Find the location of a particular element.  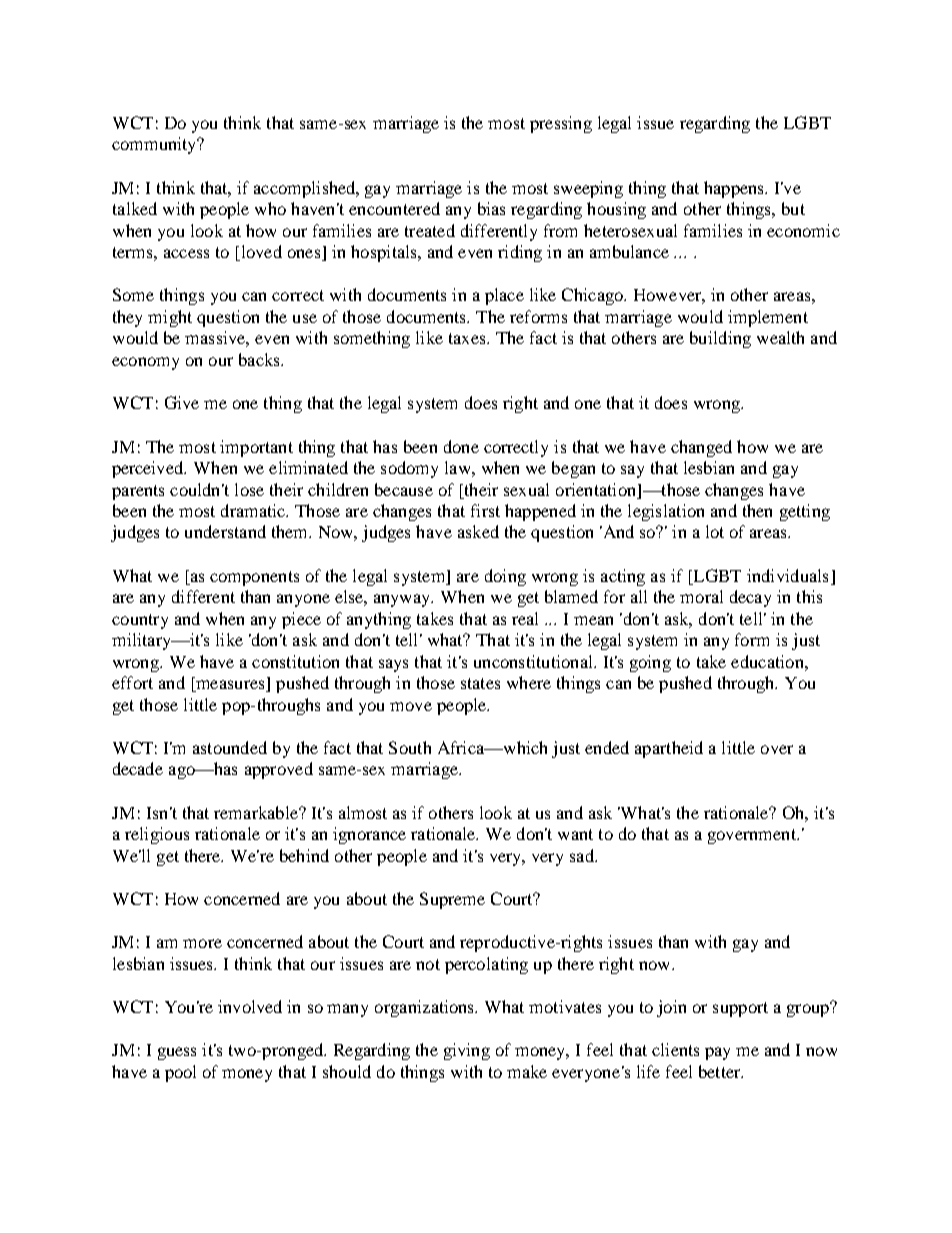

happens is located at coordinates (735, 189).
